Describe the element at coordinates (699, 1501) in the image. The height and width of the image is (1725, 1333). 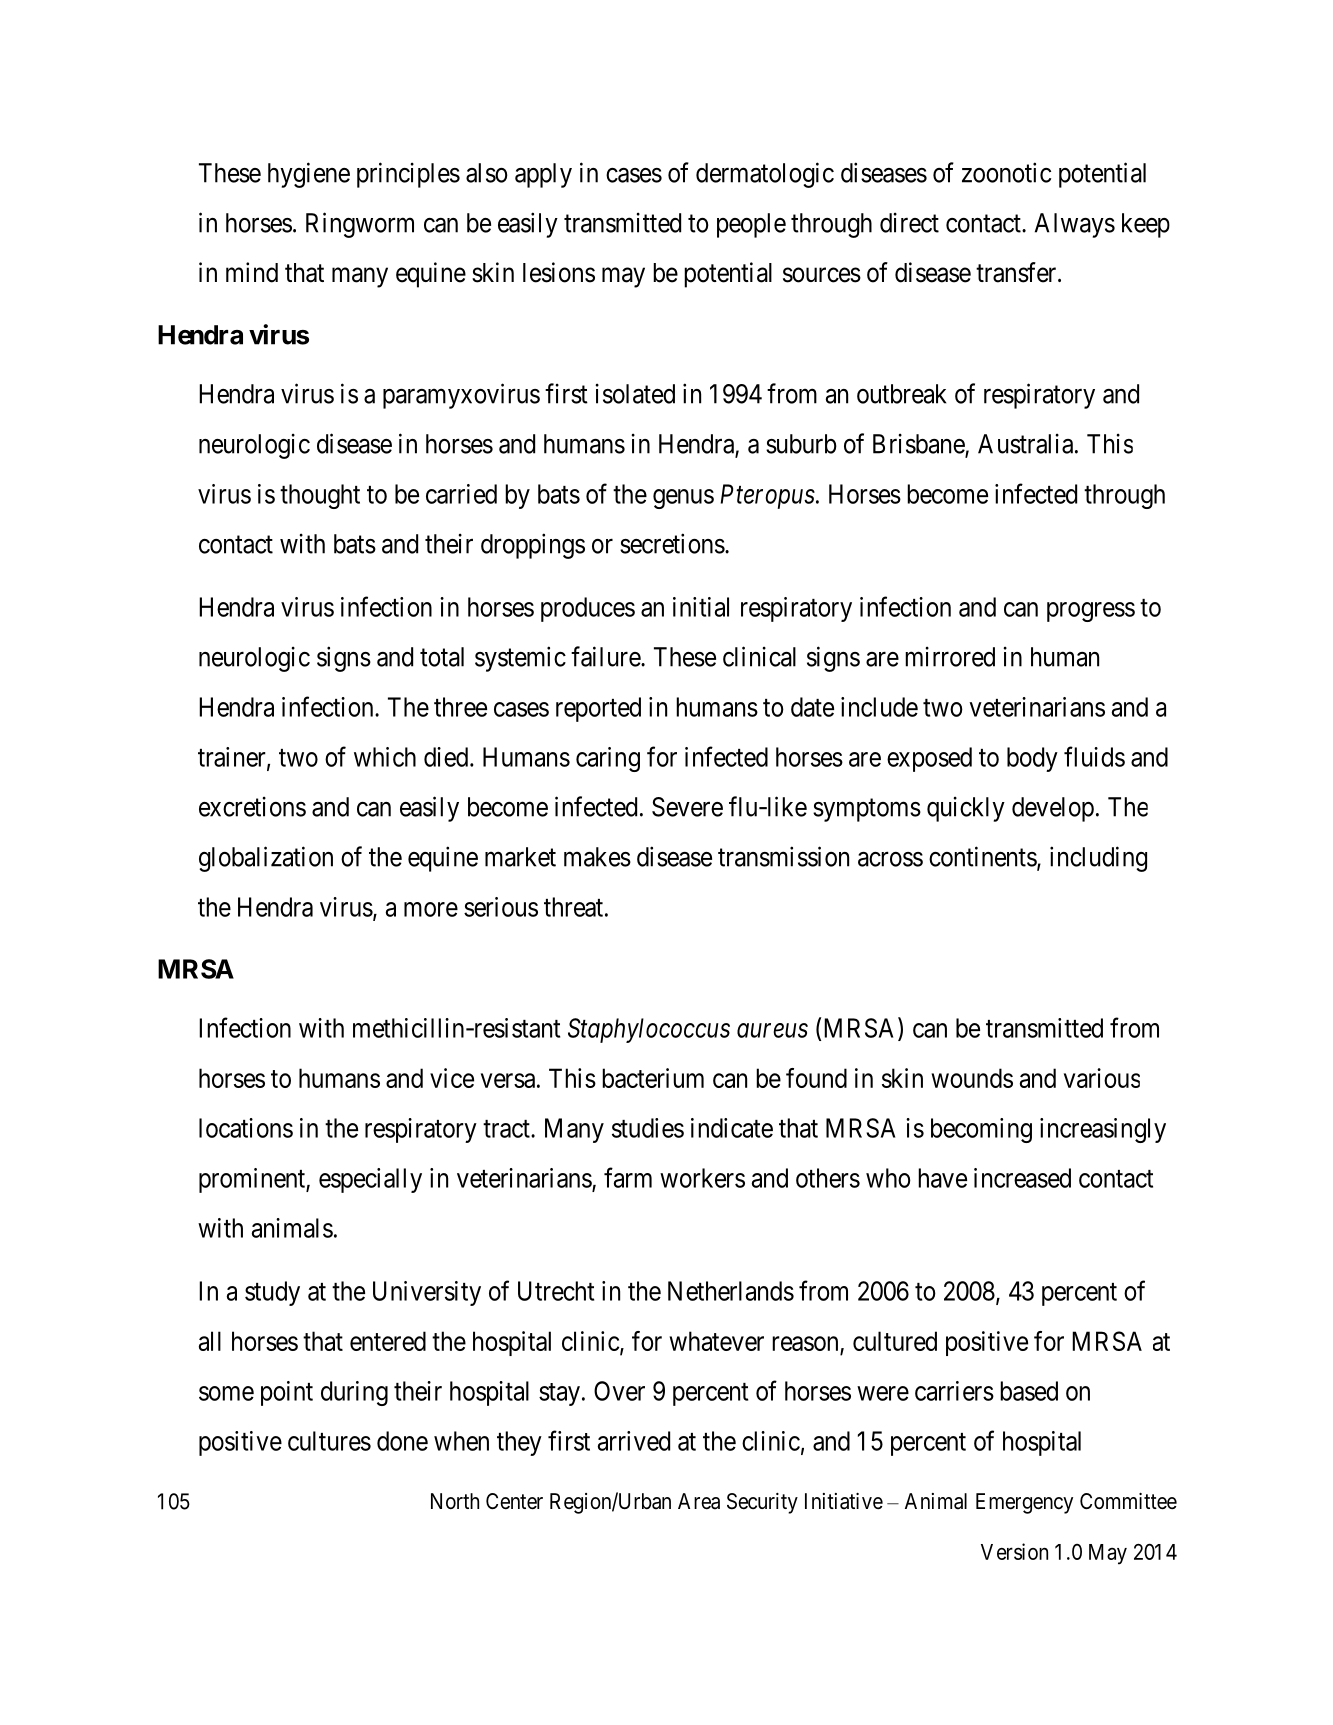
I see `Area` at that location.
